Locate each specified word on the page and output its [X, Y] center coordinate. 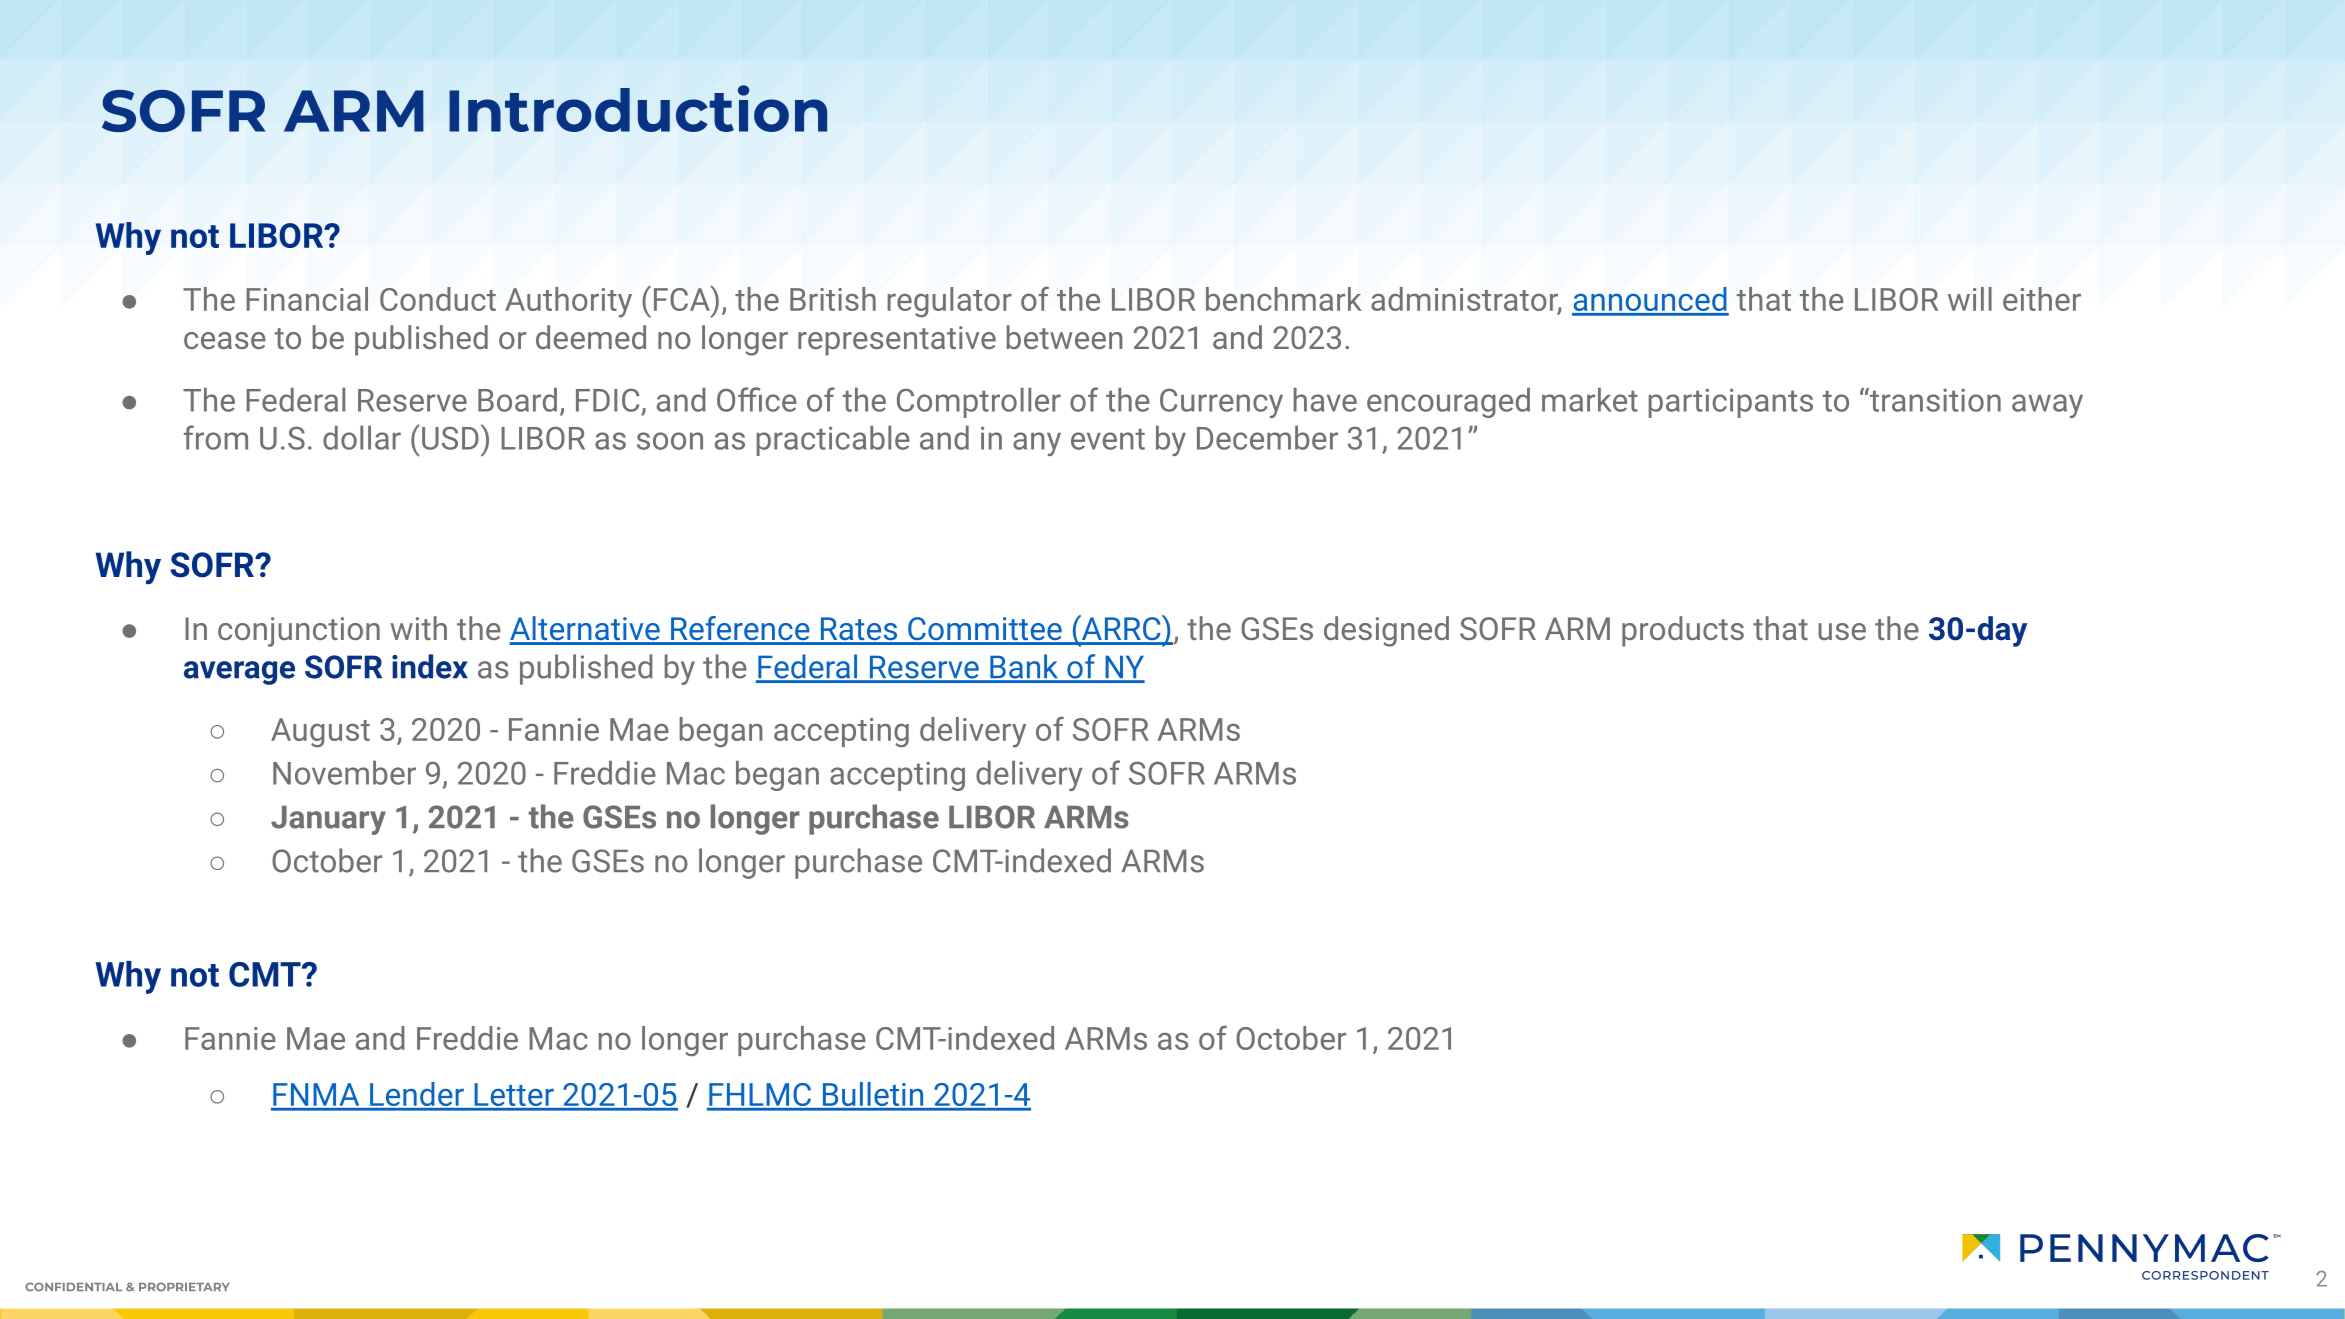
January [328, 820]
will [1970, 299]
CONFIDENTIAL [73, 1286]
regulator [950, 302]
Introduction [638, 108]
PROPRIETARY [184, 1286]
